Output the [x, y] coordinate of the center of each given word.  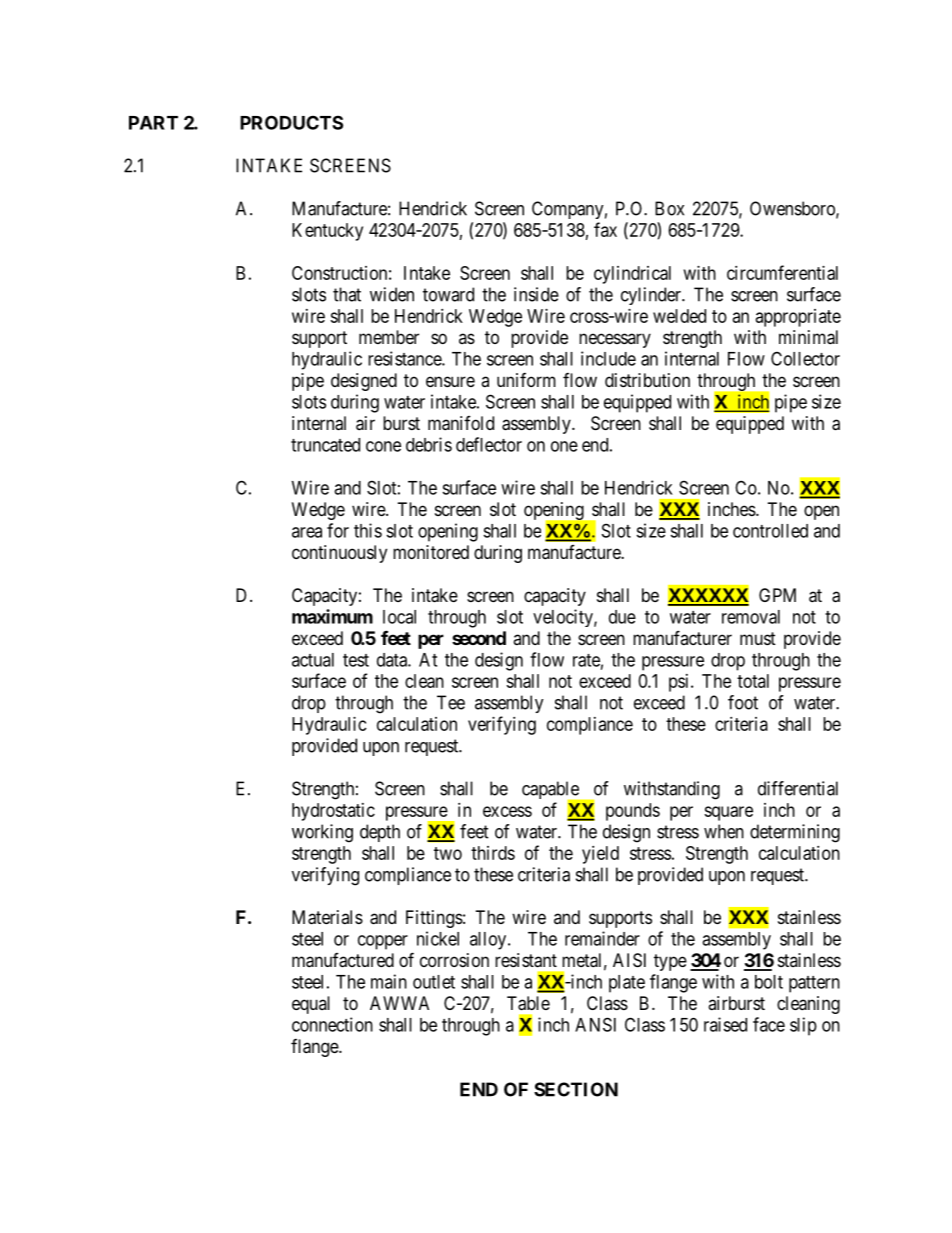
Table [528, 1003]
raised [725, 1024]
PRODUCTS [291, 122]
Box [669, 208]
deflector [489, 444]
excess [507, 811]
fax [605, 229]
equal [311, 1005]
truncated [325, 445]
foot [743, 702]
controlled [770, 531]
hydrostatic [333, 812]
